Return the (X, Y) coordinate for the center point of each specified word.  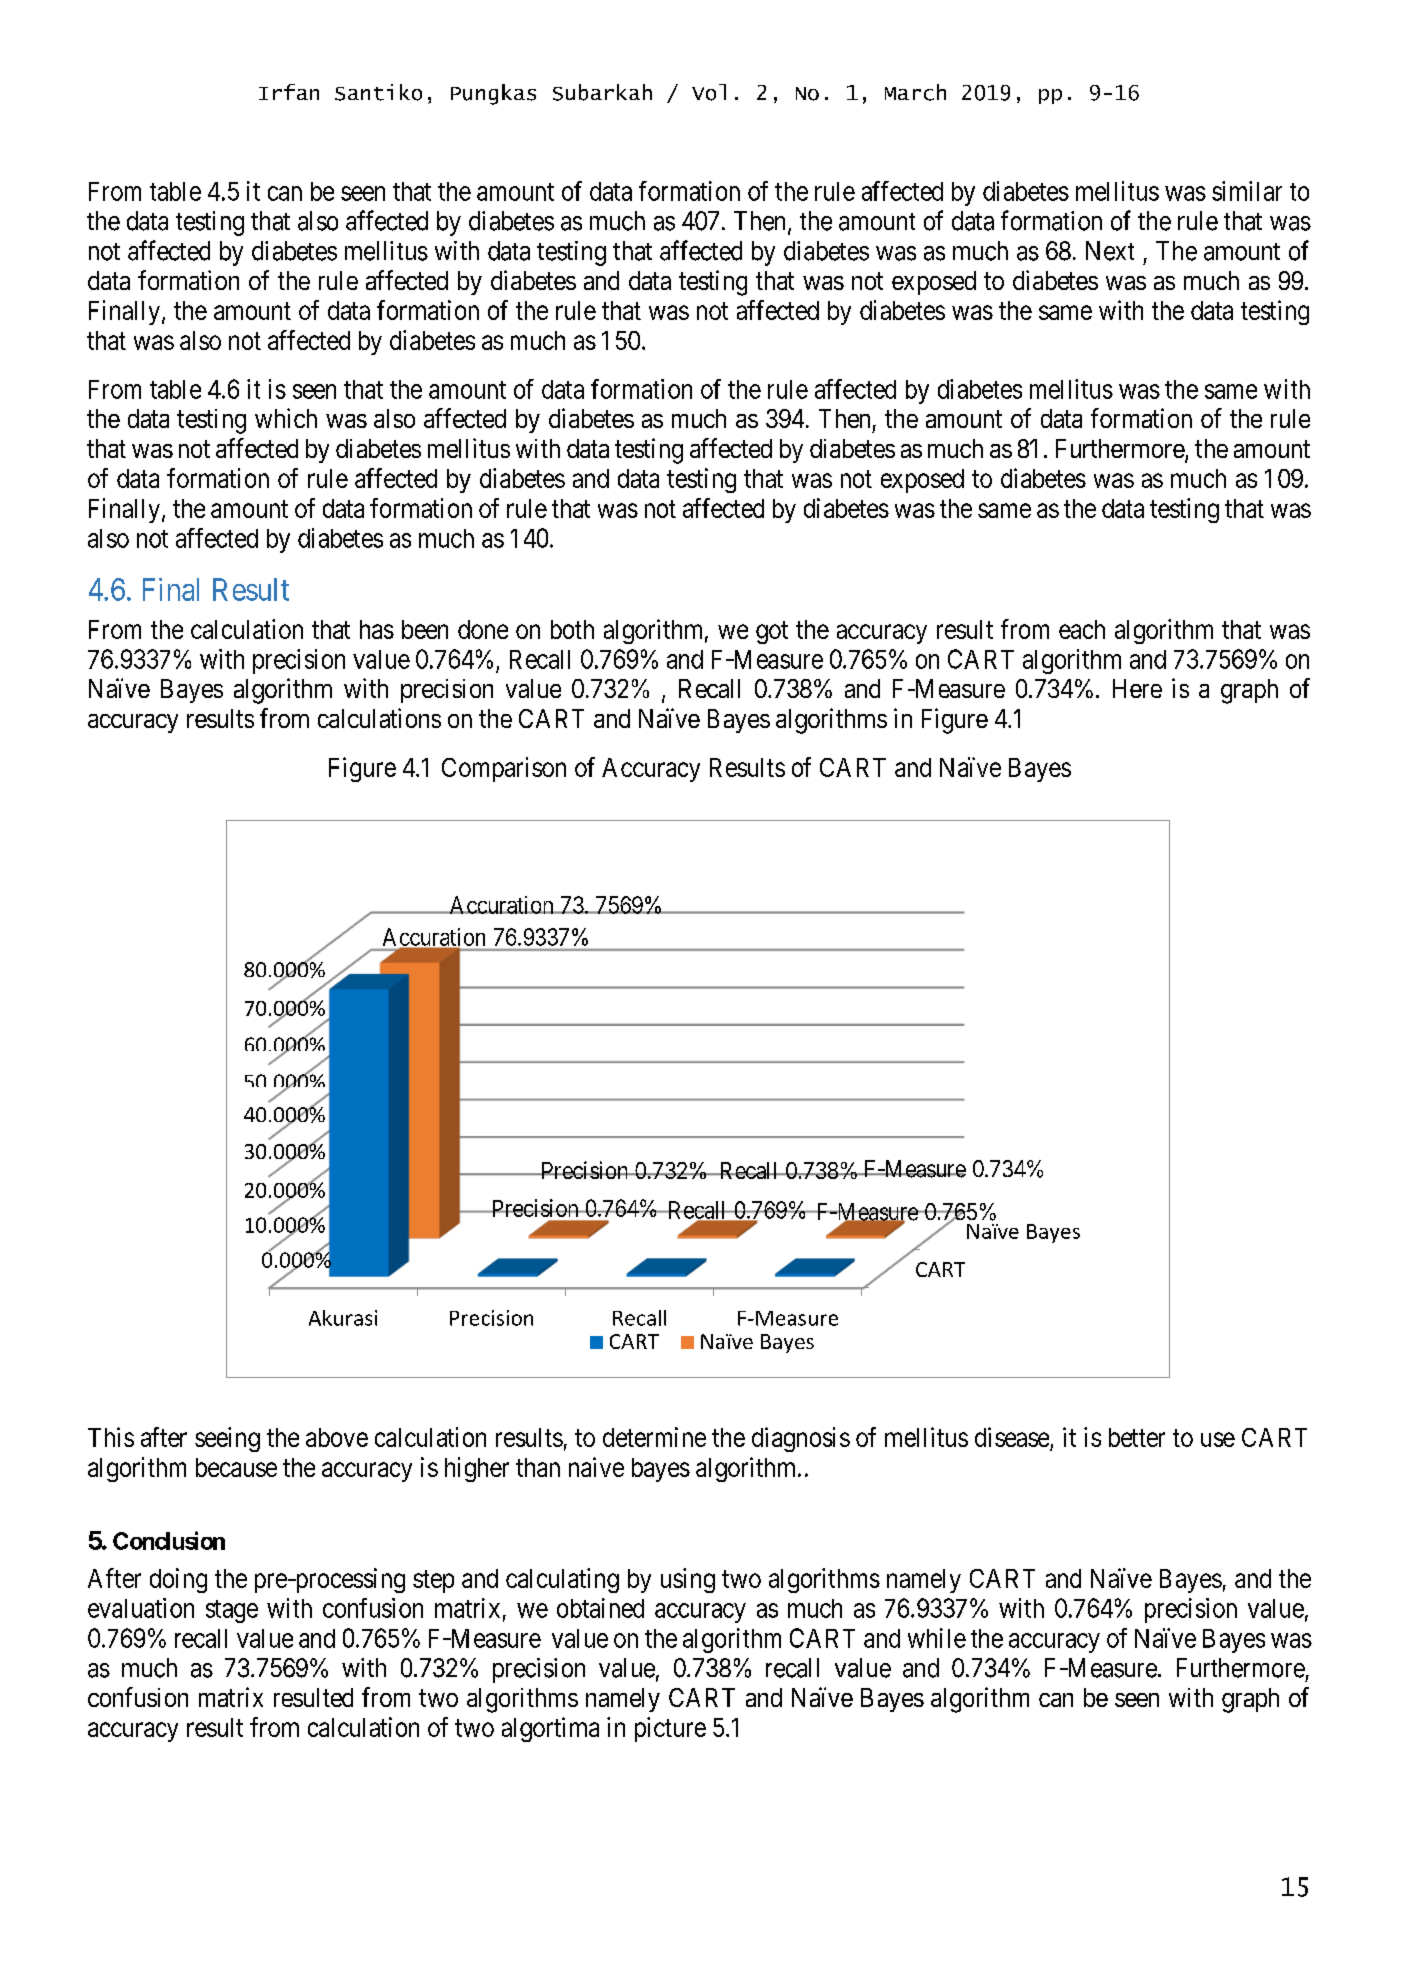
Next (1110, 251)
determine (654, 1437)
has (377, 629)
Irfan (289, 92)
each (1082, 629)
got (772, 632)
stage (232, 1611)
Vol (709, 92)
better (1137, 1437)
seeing (227, 1439)
